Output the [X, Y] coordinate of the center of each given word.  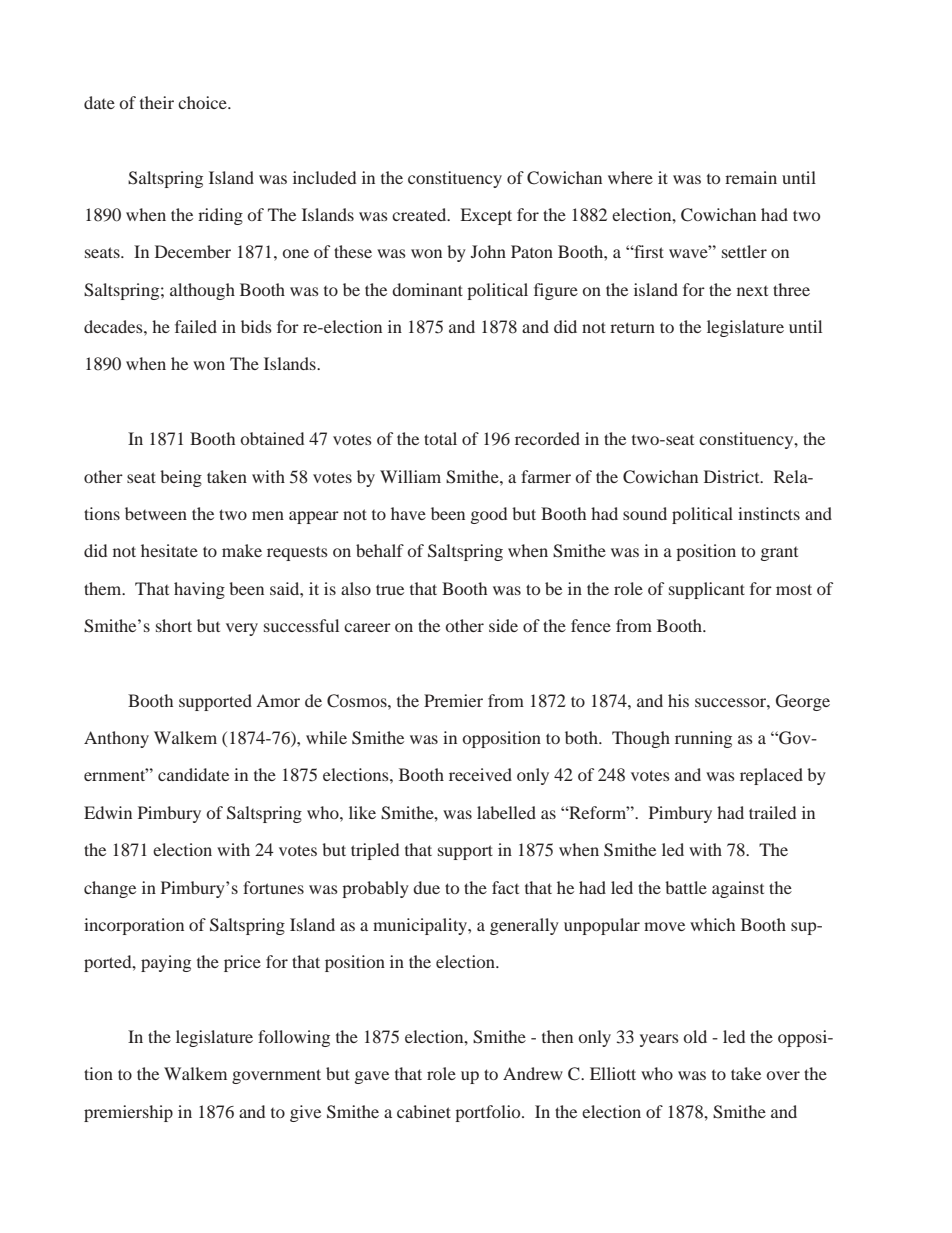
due [426, 887]
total [440, 438]
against [738, 889]
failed [196, 326]
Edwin [108, 812]
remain [751, 177]
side [503, 625]
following [294, 1038]
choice [203, 102]
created [420, 214]
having [199, 590]
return [632, 327]
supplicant [707, 590]
